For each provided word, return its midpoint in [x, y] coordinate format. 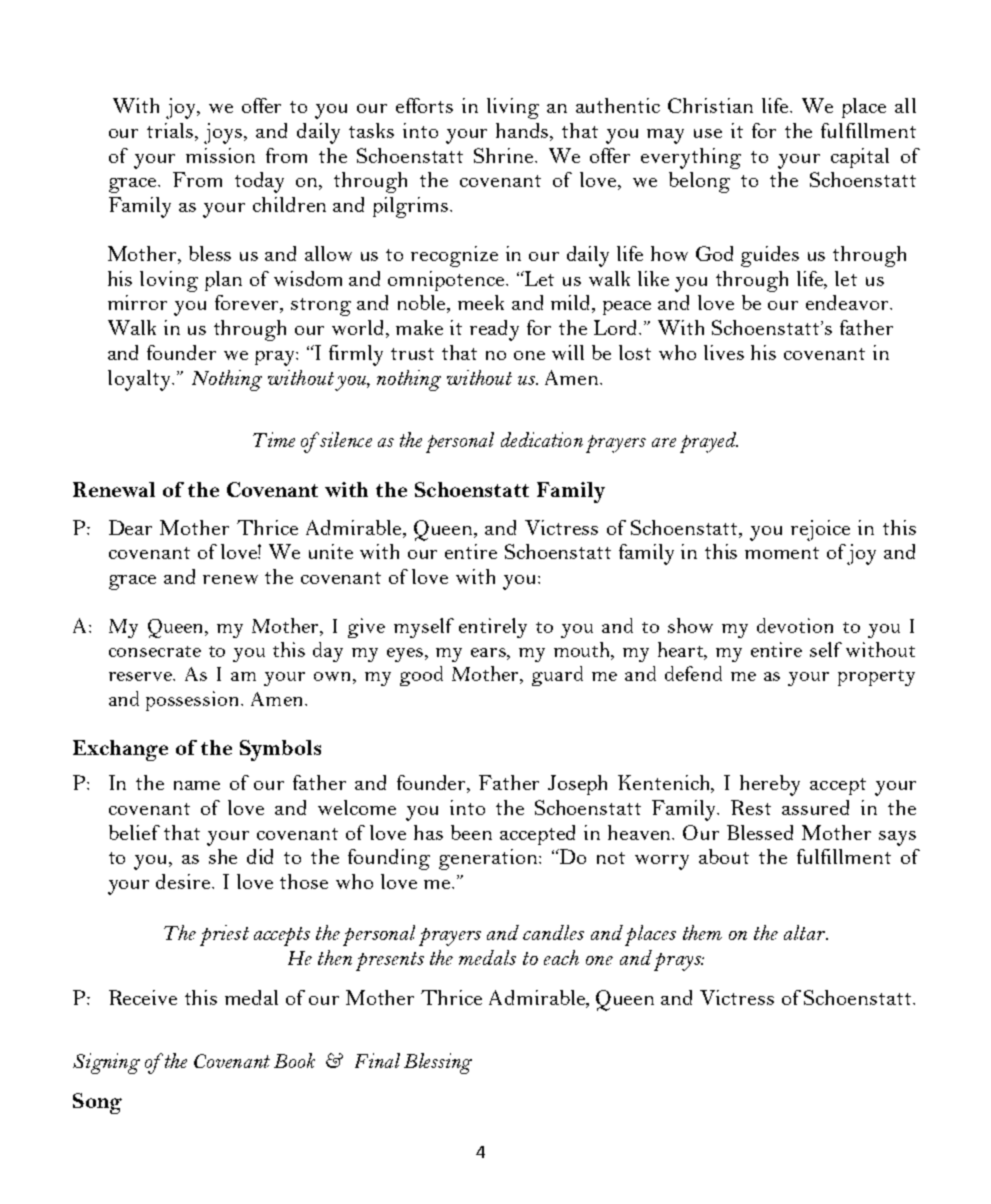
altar [806, 932]
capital [860, 158]
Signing [106, 1063]
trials [171, 132]
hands [524, 132]
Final [377, 1060]
